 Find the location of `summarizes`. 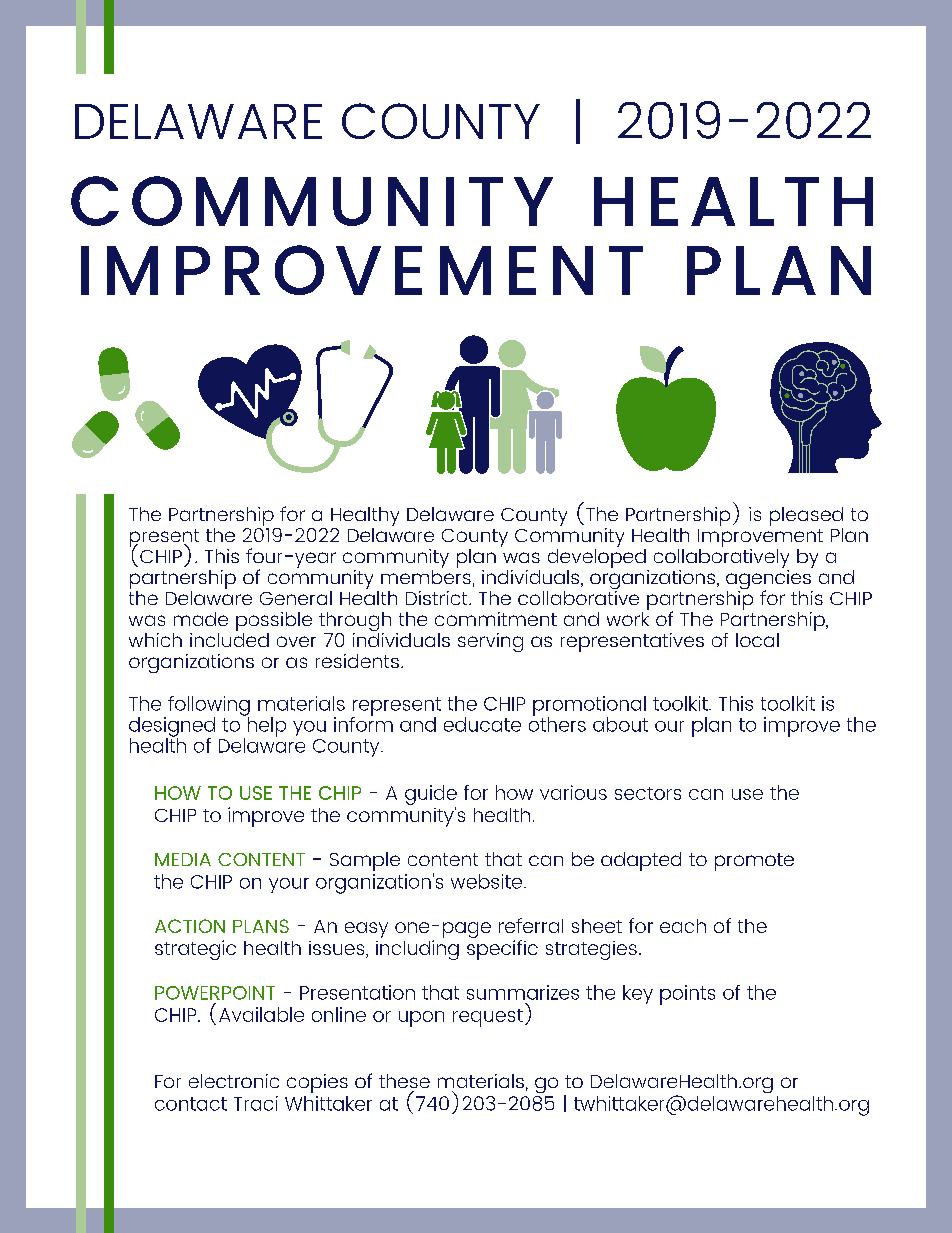

summarizes is located at coordinates (523, 992).
